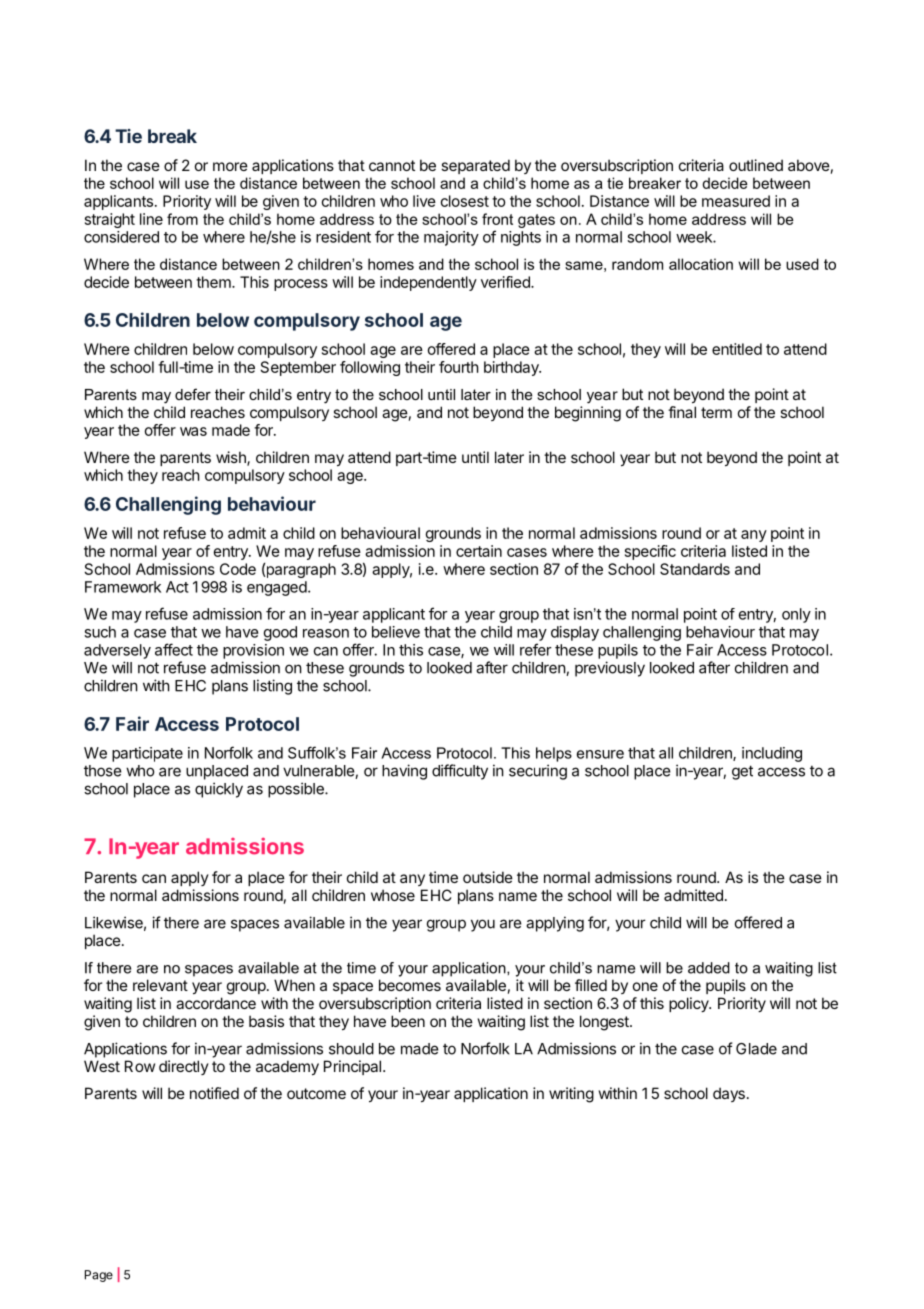 This image has height=1309, width=924. I want to click on Standards, so click(695, 569).
